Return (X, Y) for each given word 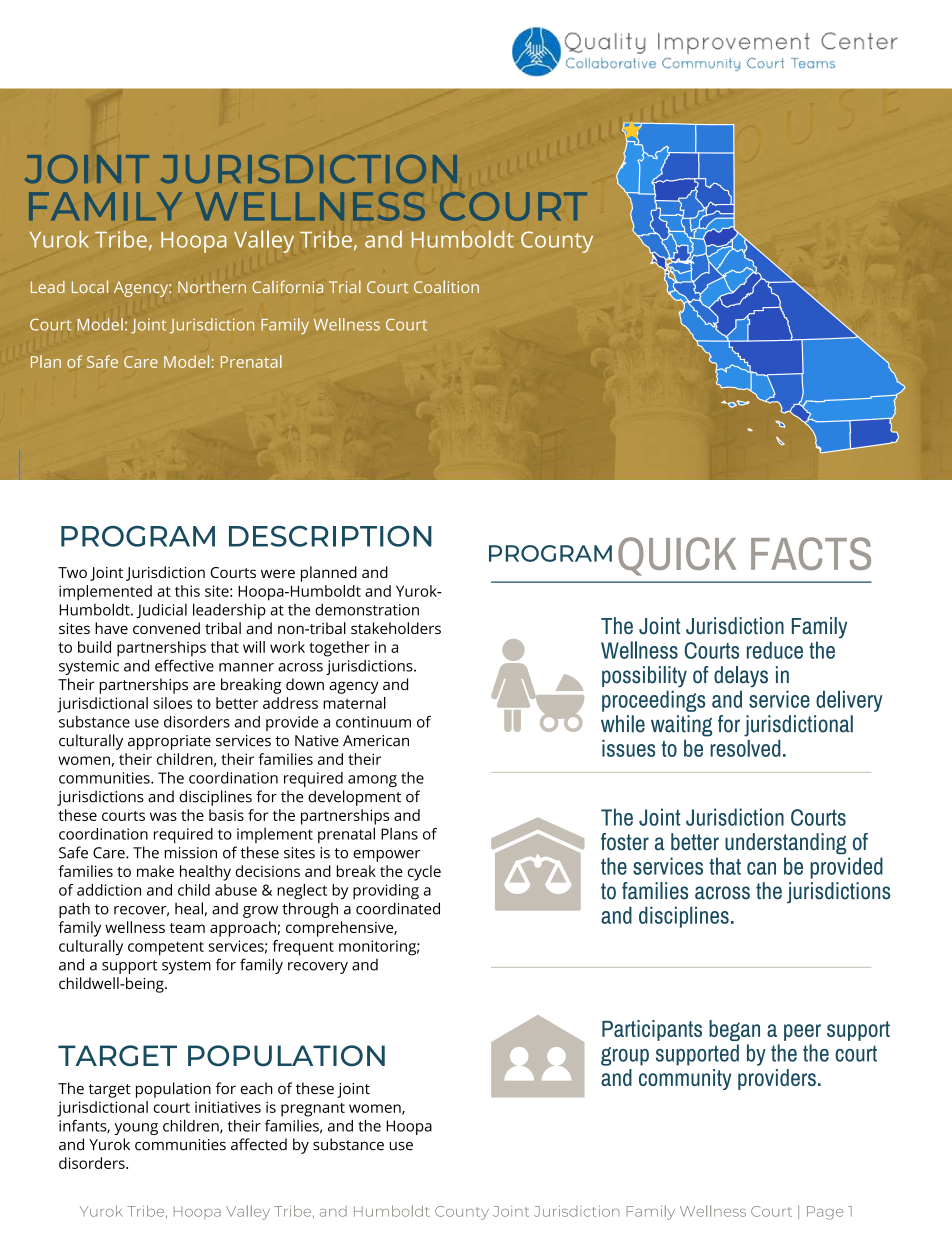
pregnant (313, 1110)
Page (825, 1213)
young (136, 1129)
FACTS (811, 553)
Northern (212, 286)
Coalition (446, 286)
